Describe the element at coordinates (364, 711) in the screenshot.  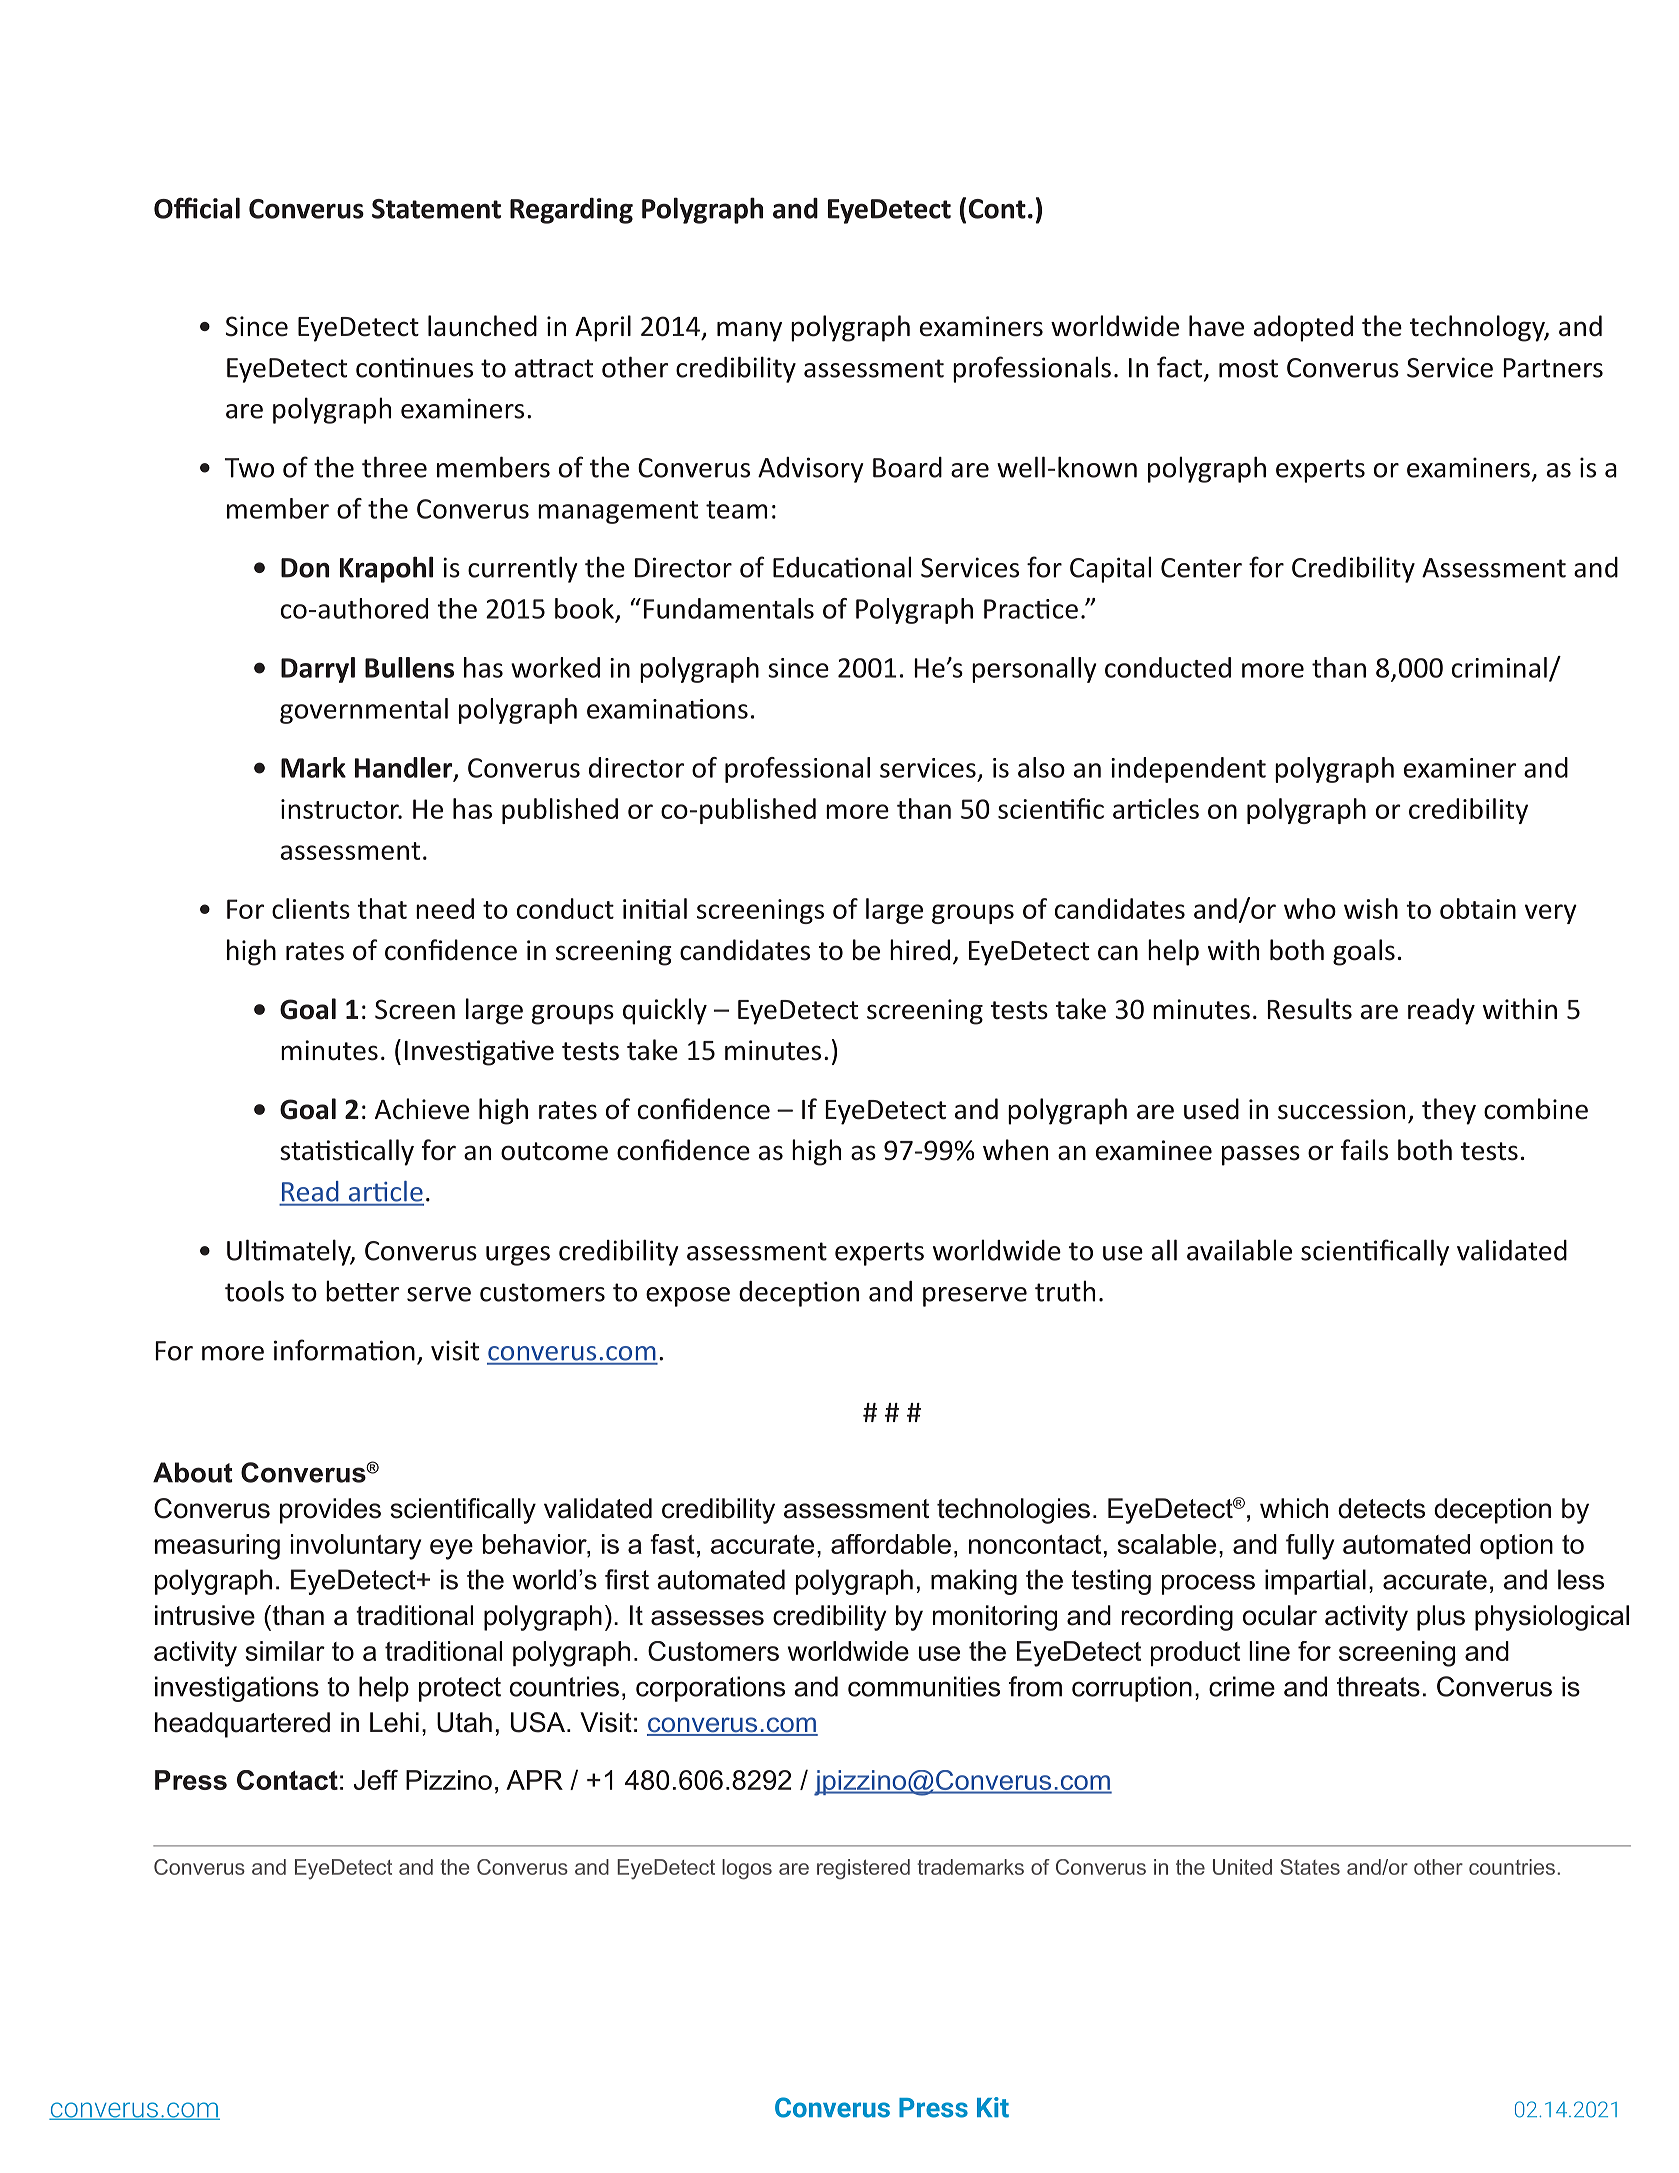
I see `governmental` at that location.
